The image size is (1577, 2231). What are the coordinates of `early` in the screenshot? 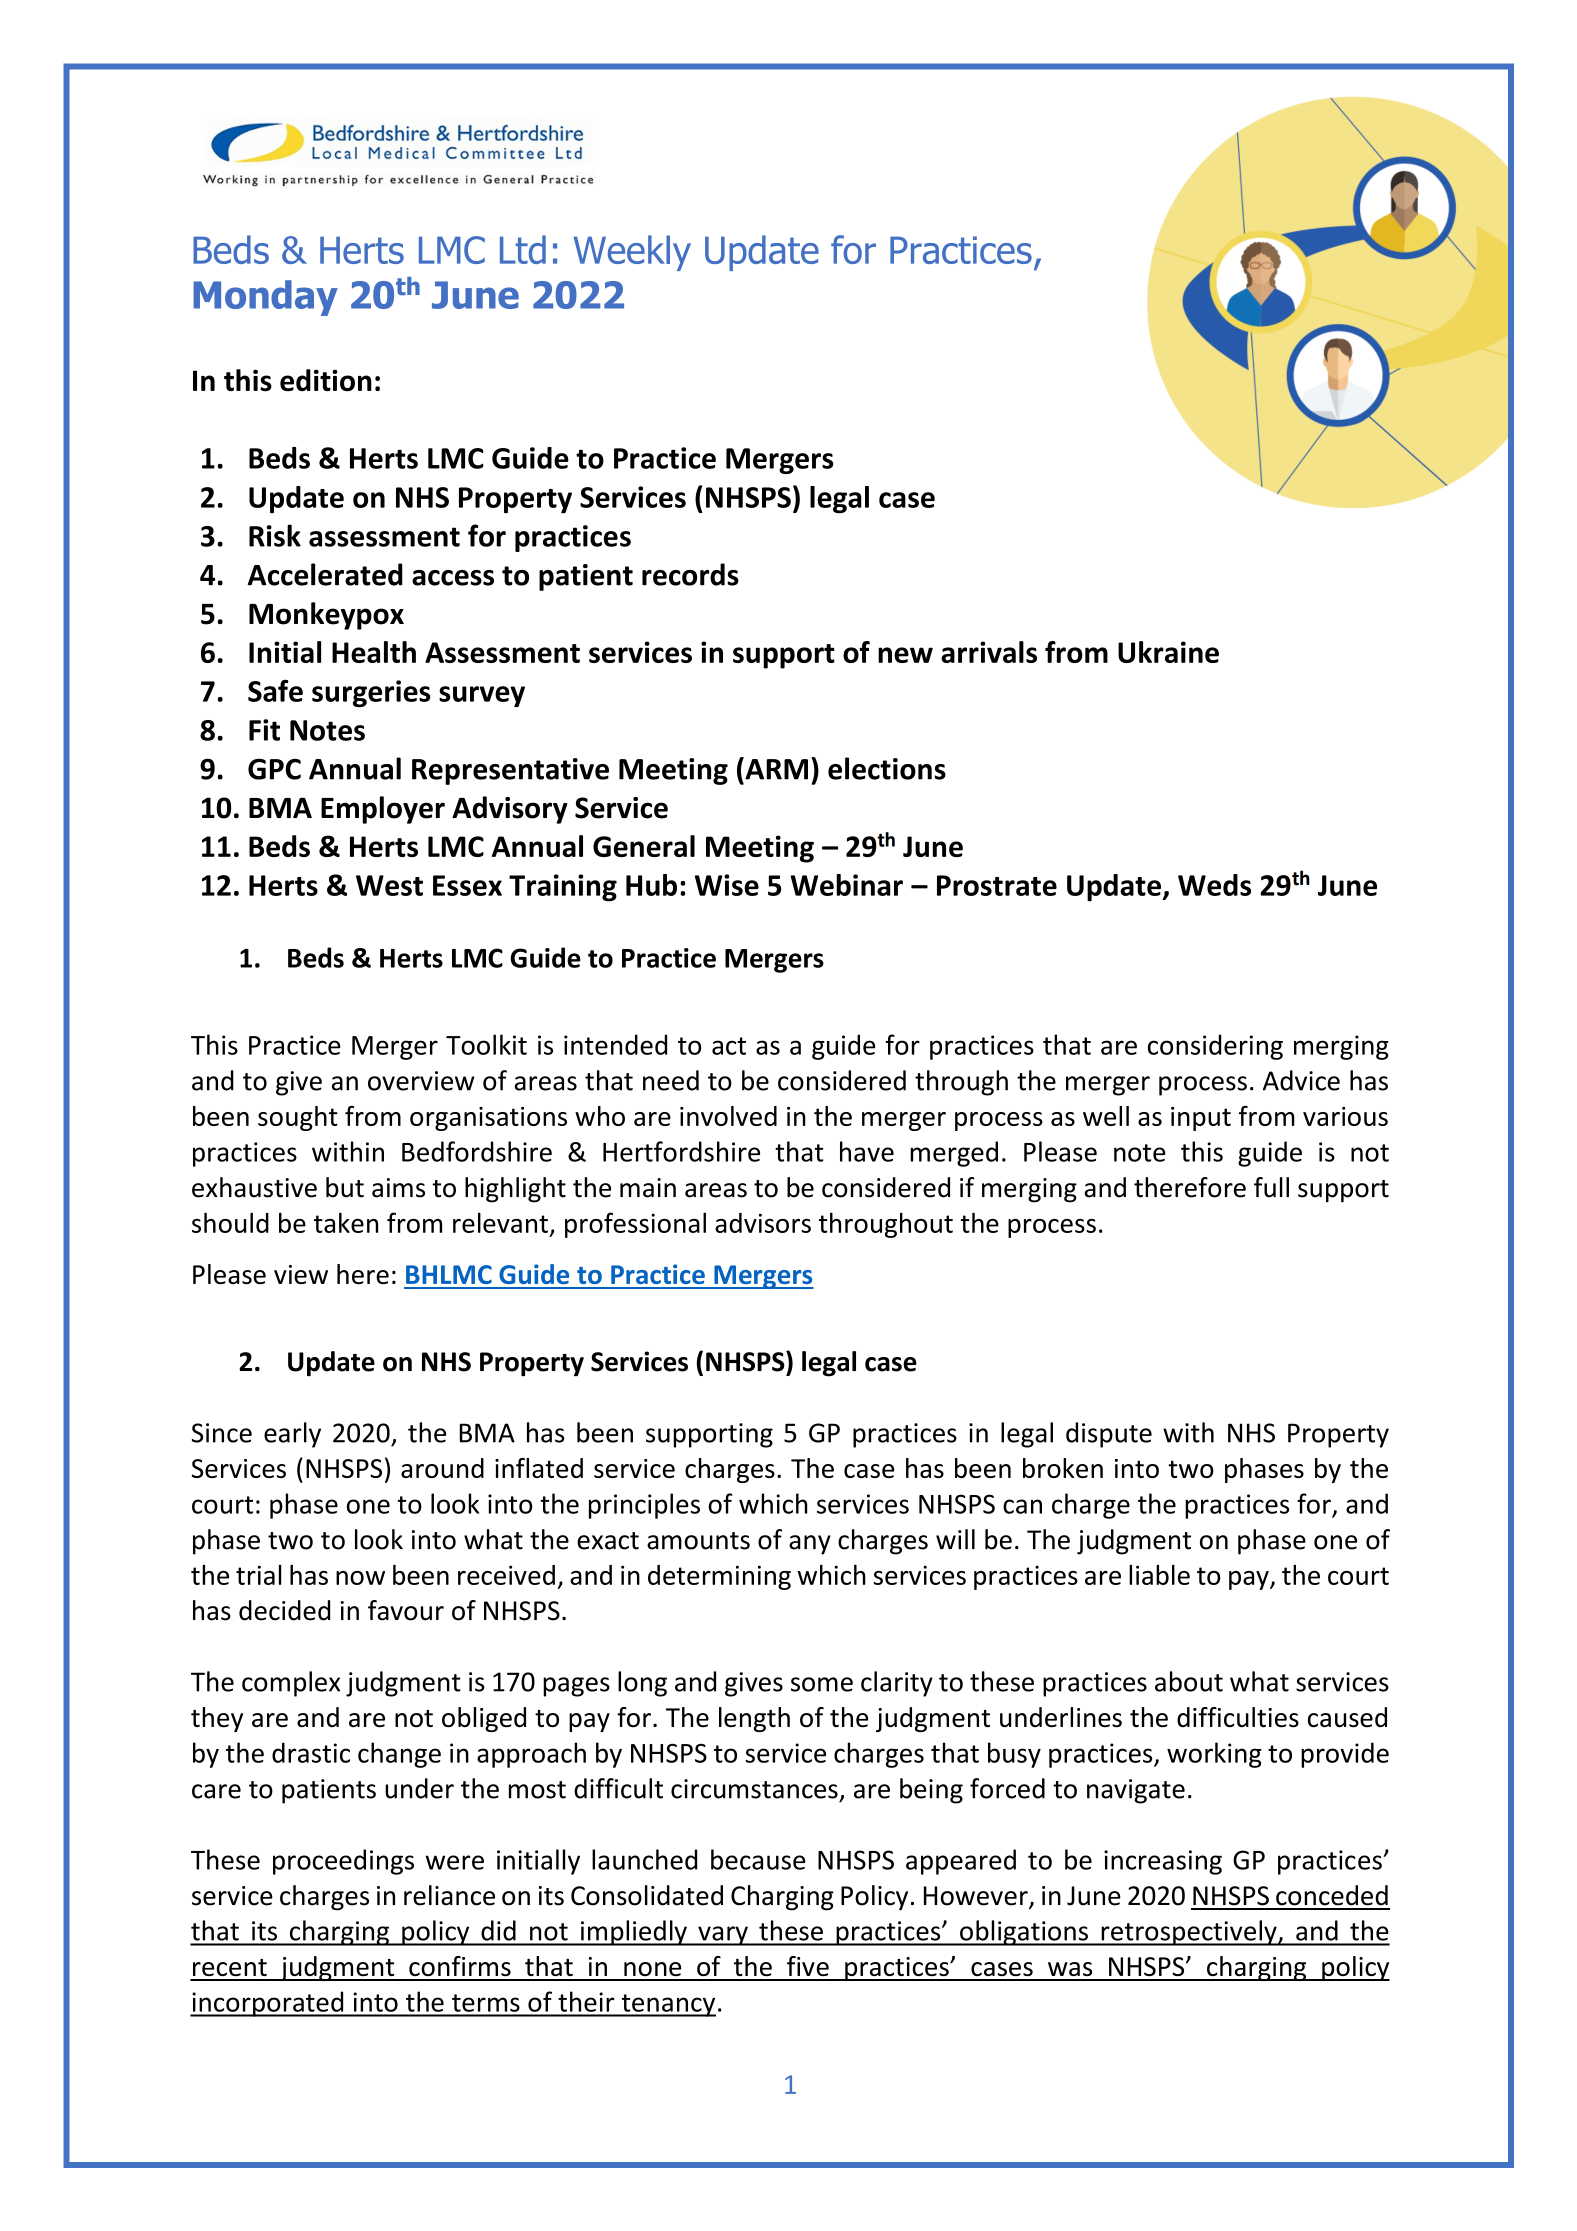 It's located at (292, 1435).
